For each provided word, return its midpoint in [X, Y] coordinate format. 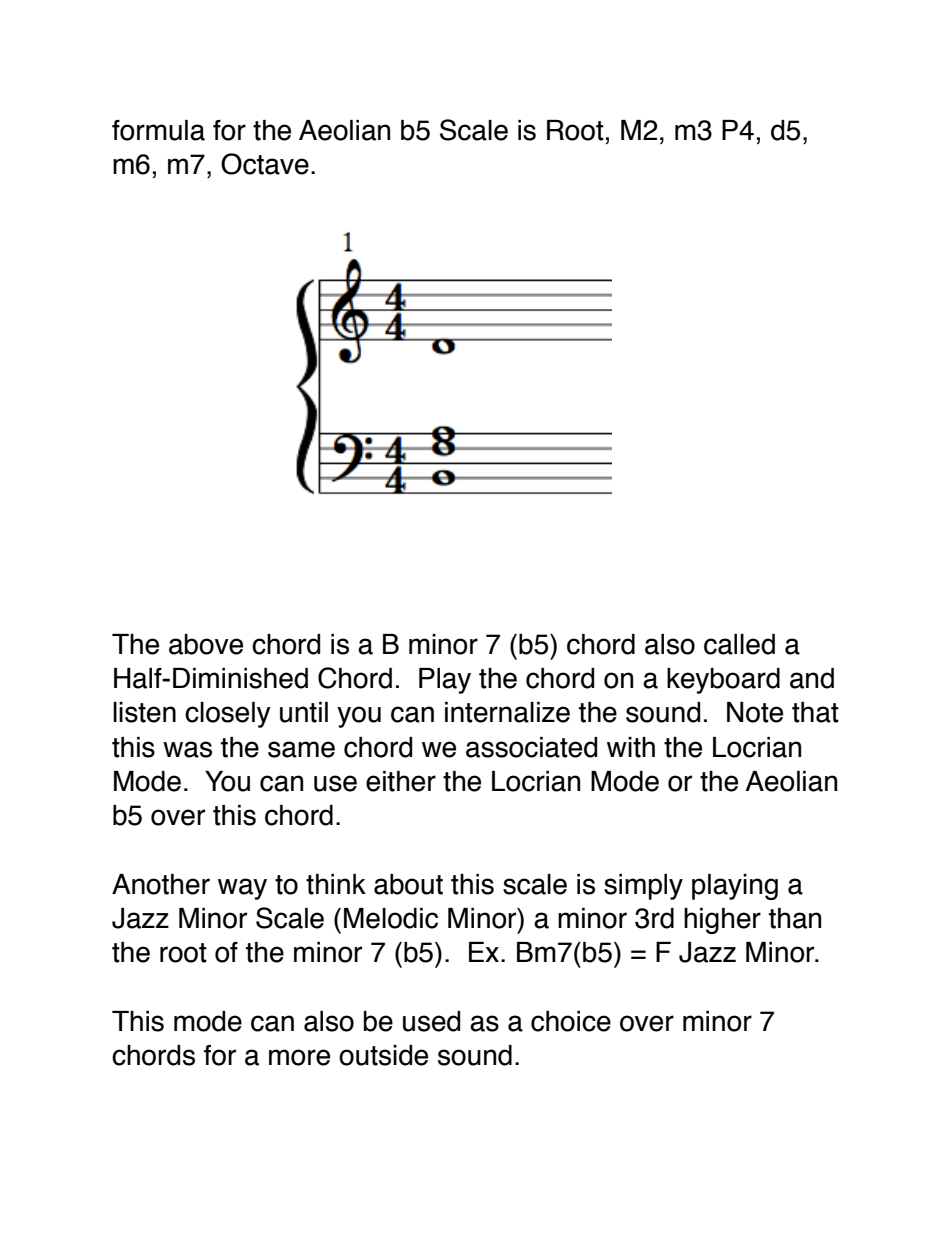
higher [722, 921]
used [432, 1021]
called [739, 644]
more [299, 1057]
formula [158, 130]
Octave [265, 164]
